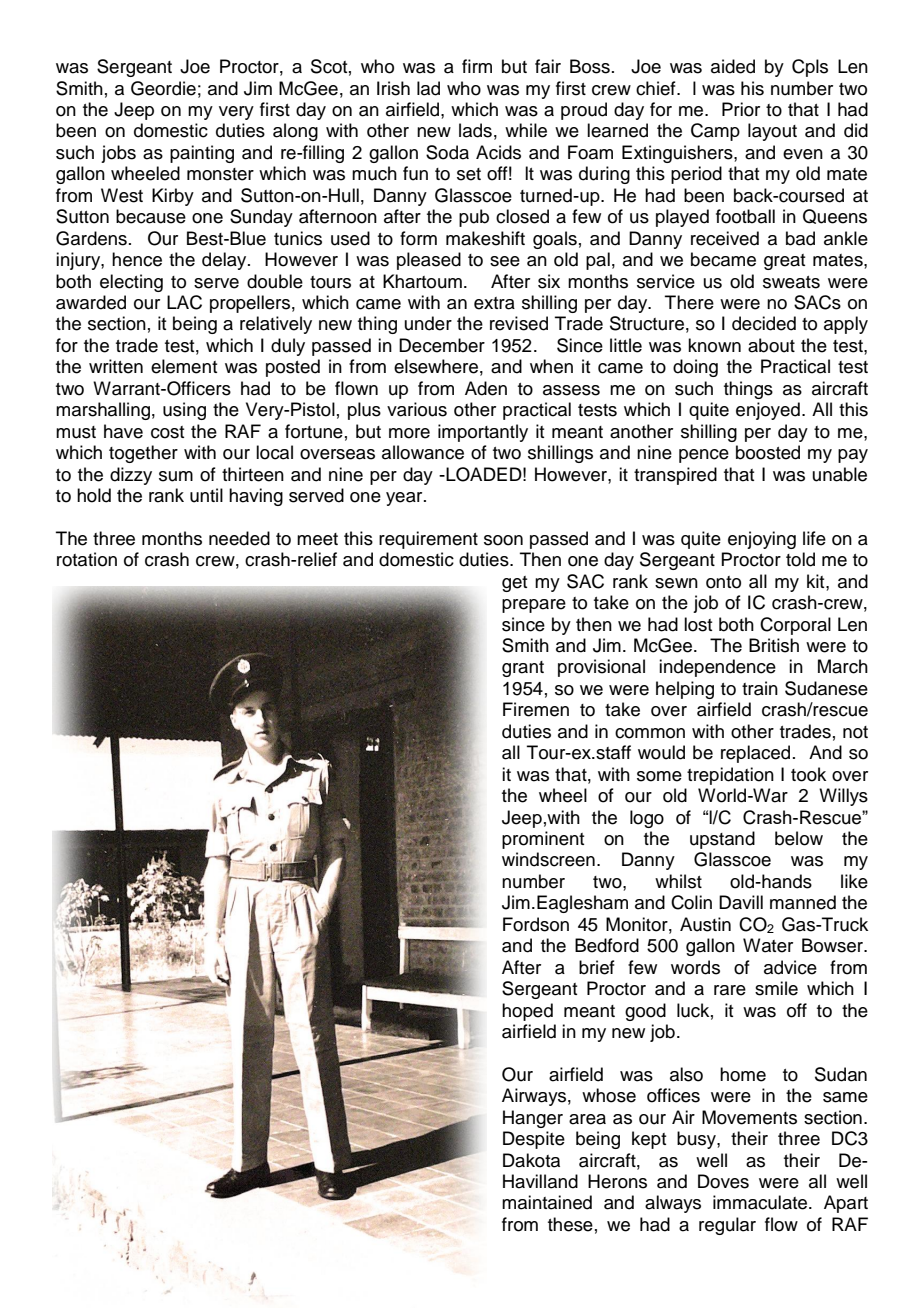 The height and width of the document is (1308, 924). Describe the element at coordinates (547, 1202) in the document. I see `maintained` at that location.
